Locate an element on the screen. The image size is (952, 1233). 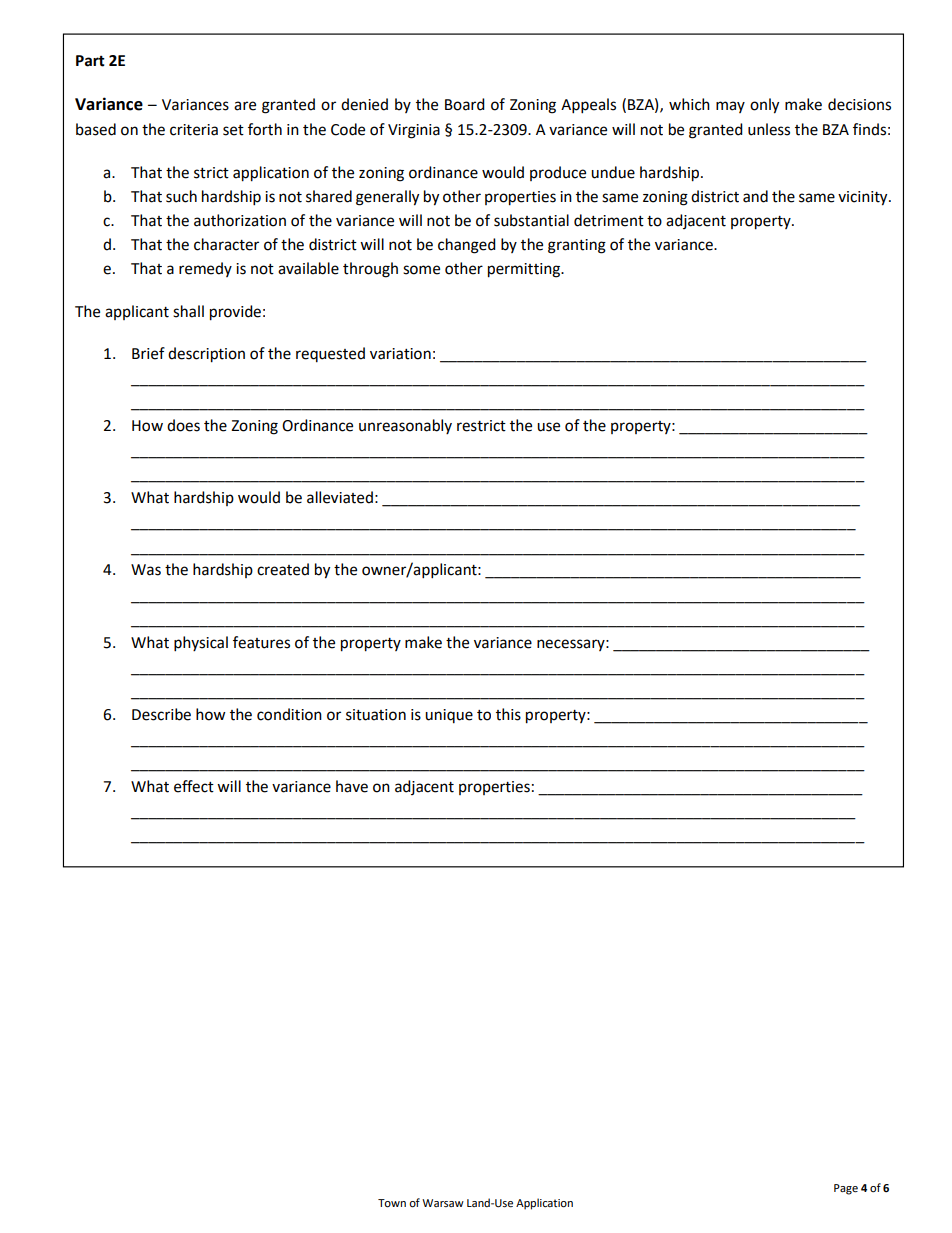
variation is located at coordinates (400, 354).
